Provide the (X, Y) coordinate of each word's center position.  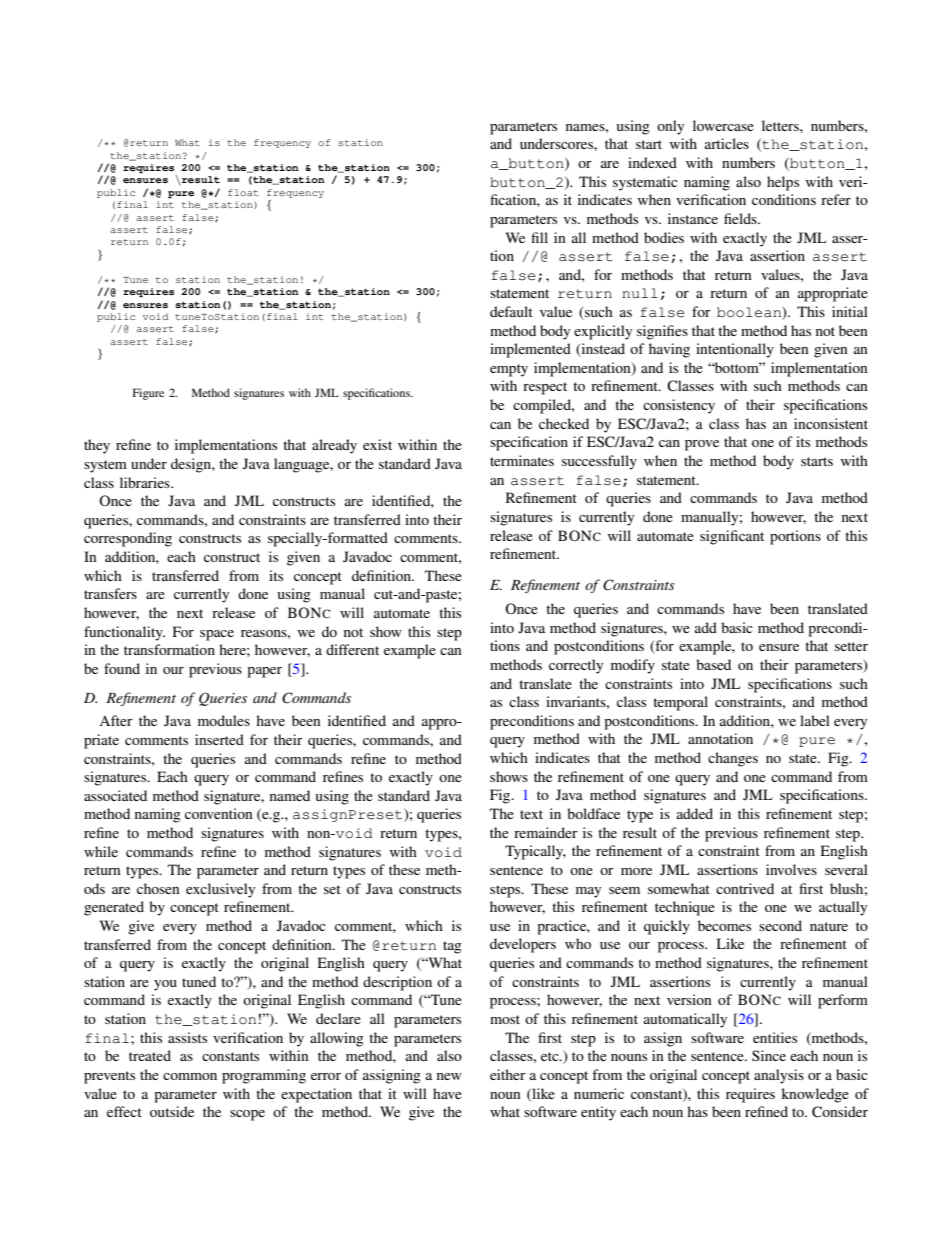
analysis (779, 1076)
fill (539, 237)
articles (727, 143)
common (190, 1076)
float (243, 192)
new (449, 1076)
